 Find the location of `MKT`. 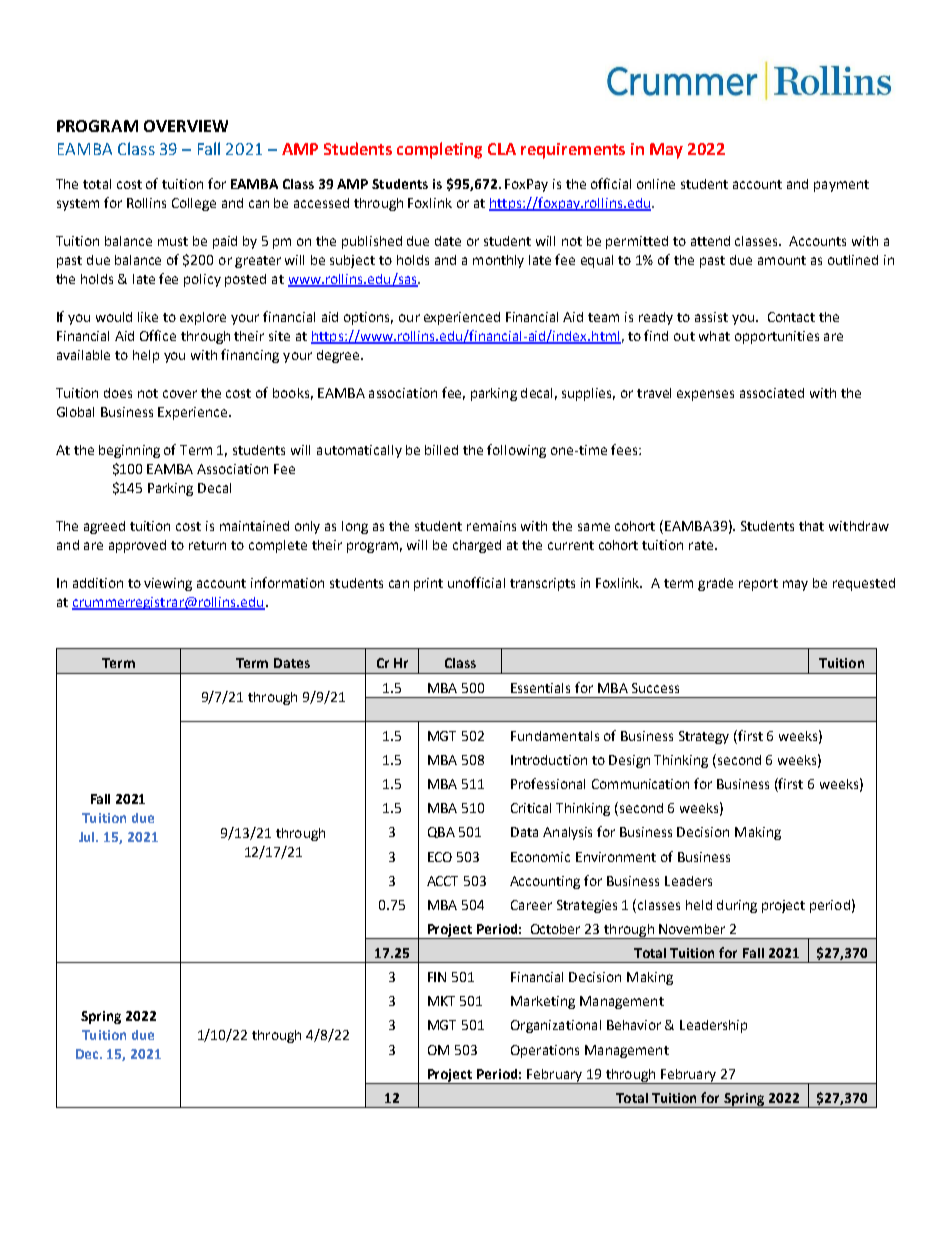

MKT is located at coordinates (441, 1001).
